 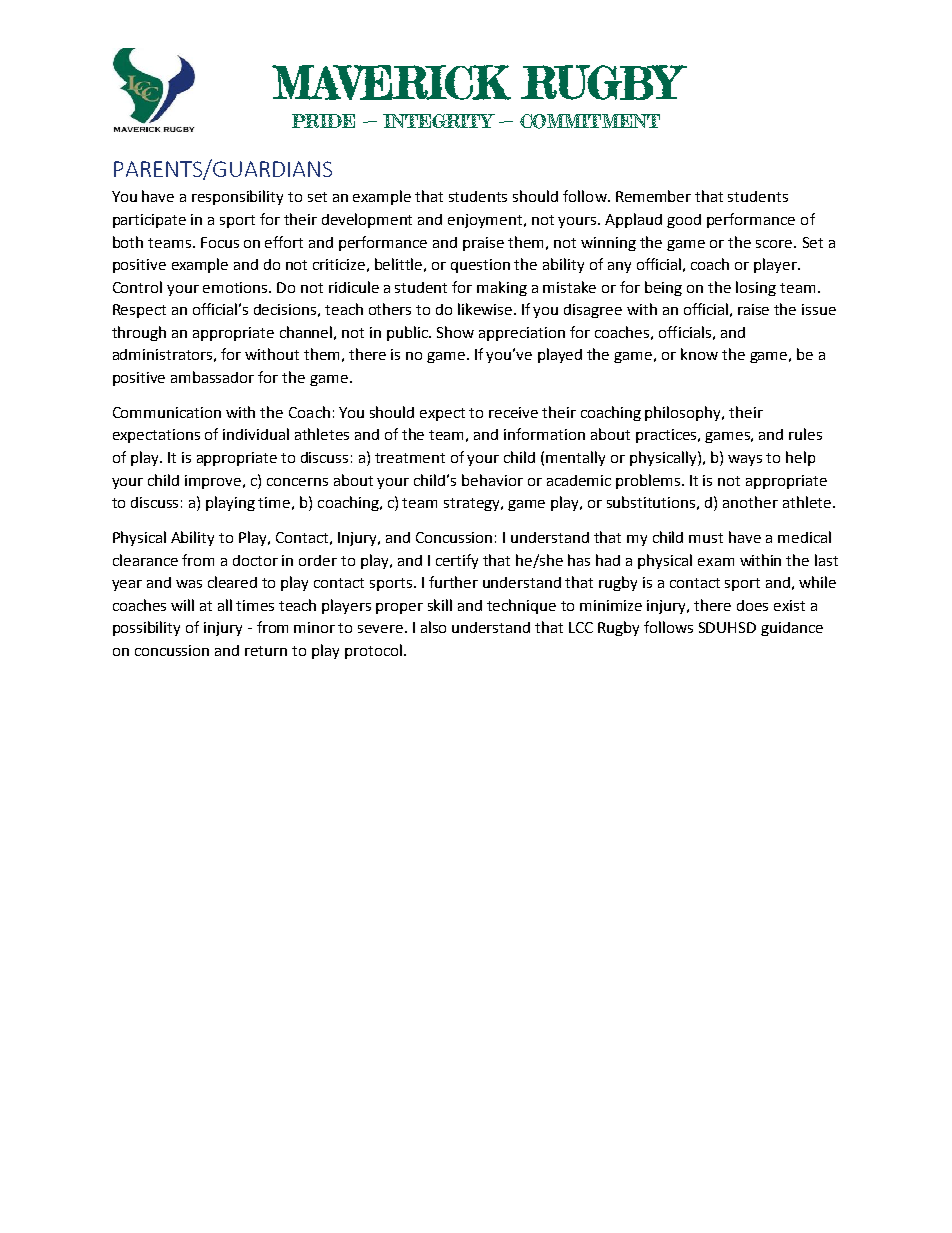 What do you see at coordinates (323, 121) in the image?
I see `PRIDE` at bounding box center [323, 121].
